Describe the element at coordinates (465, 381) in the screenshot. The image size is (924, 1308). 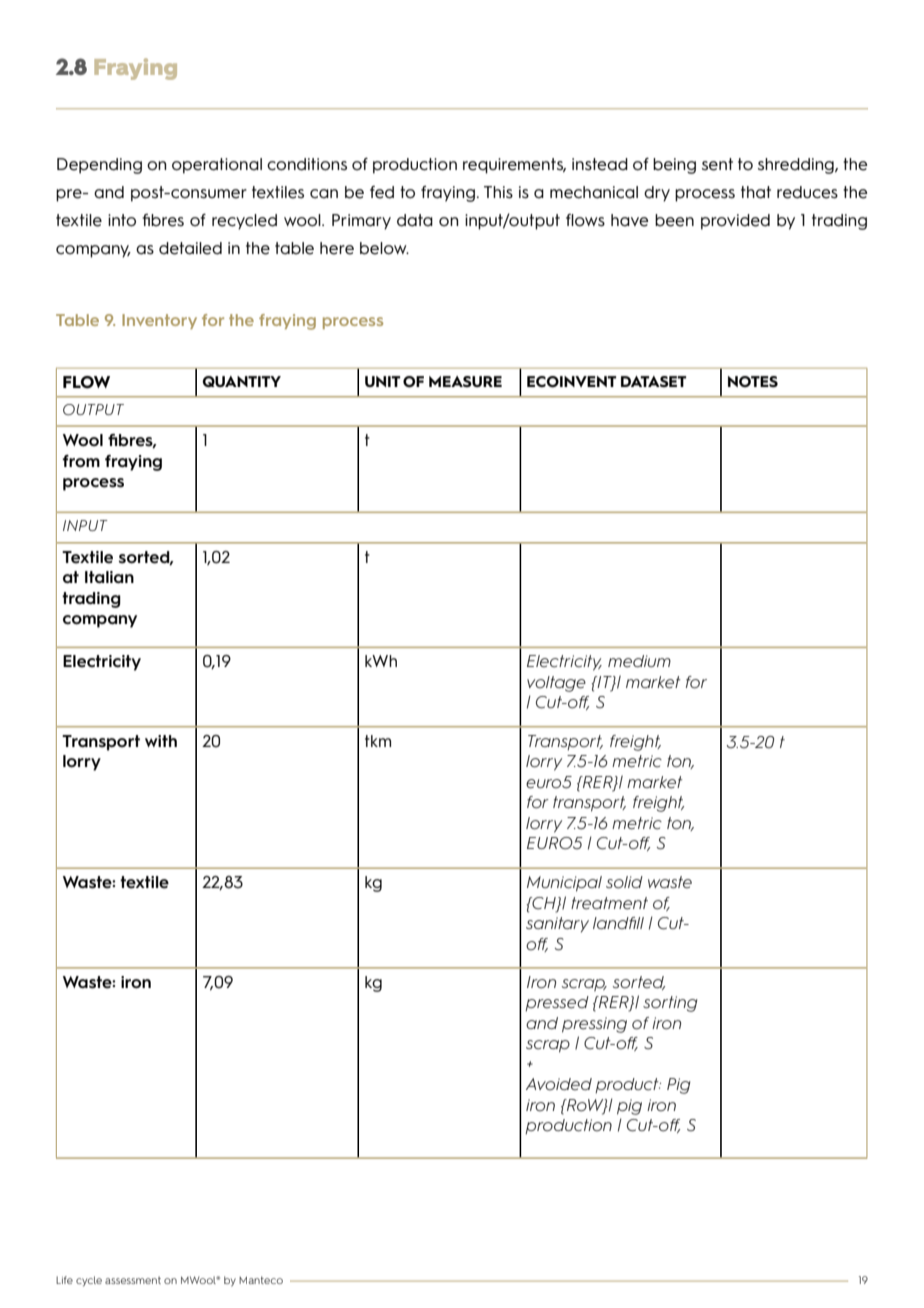
I see `MEASURE` at that location.
